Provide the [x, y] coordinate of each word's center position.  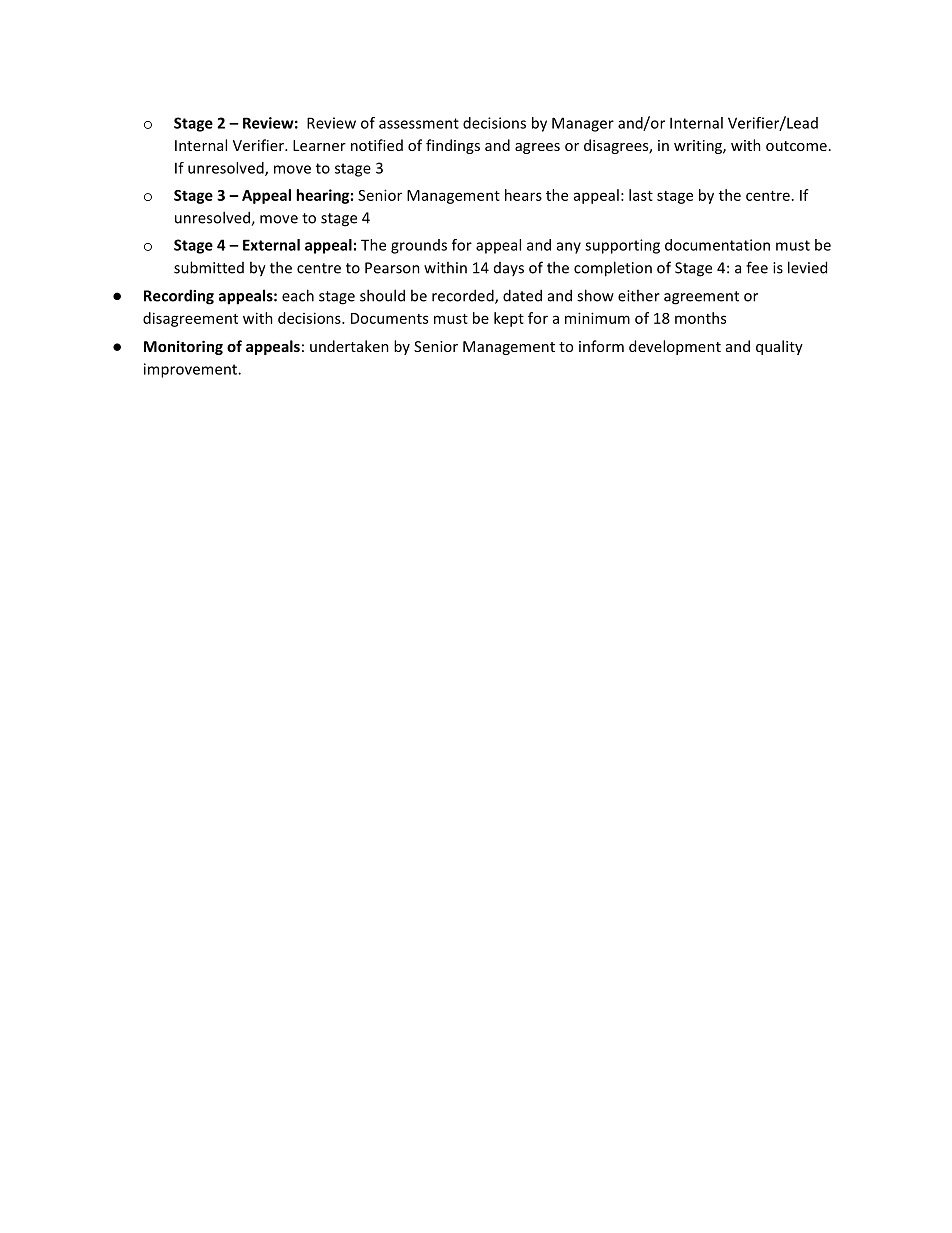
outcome [796, 146]
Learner [319, 145]
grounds [419, 246]
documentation [717, 245]
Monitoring [183, 347]
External [271, 245]
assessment [419, 123]
